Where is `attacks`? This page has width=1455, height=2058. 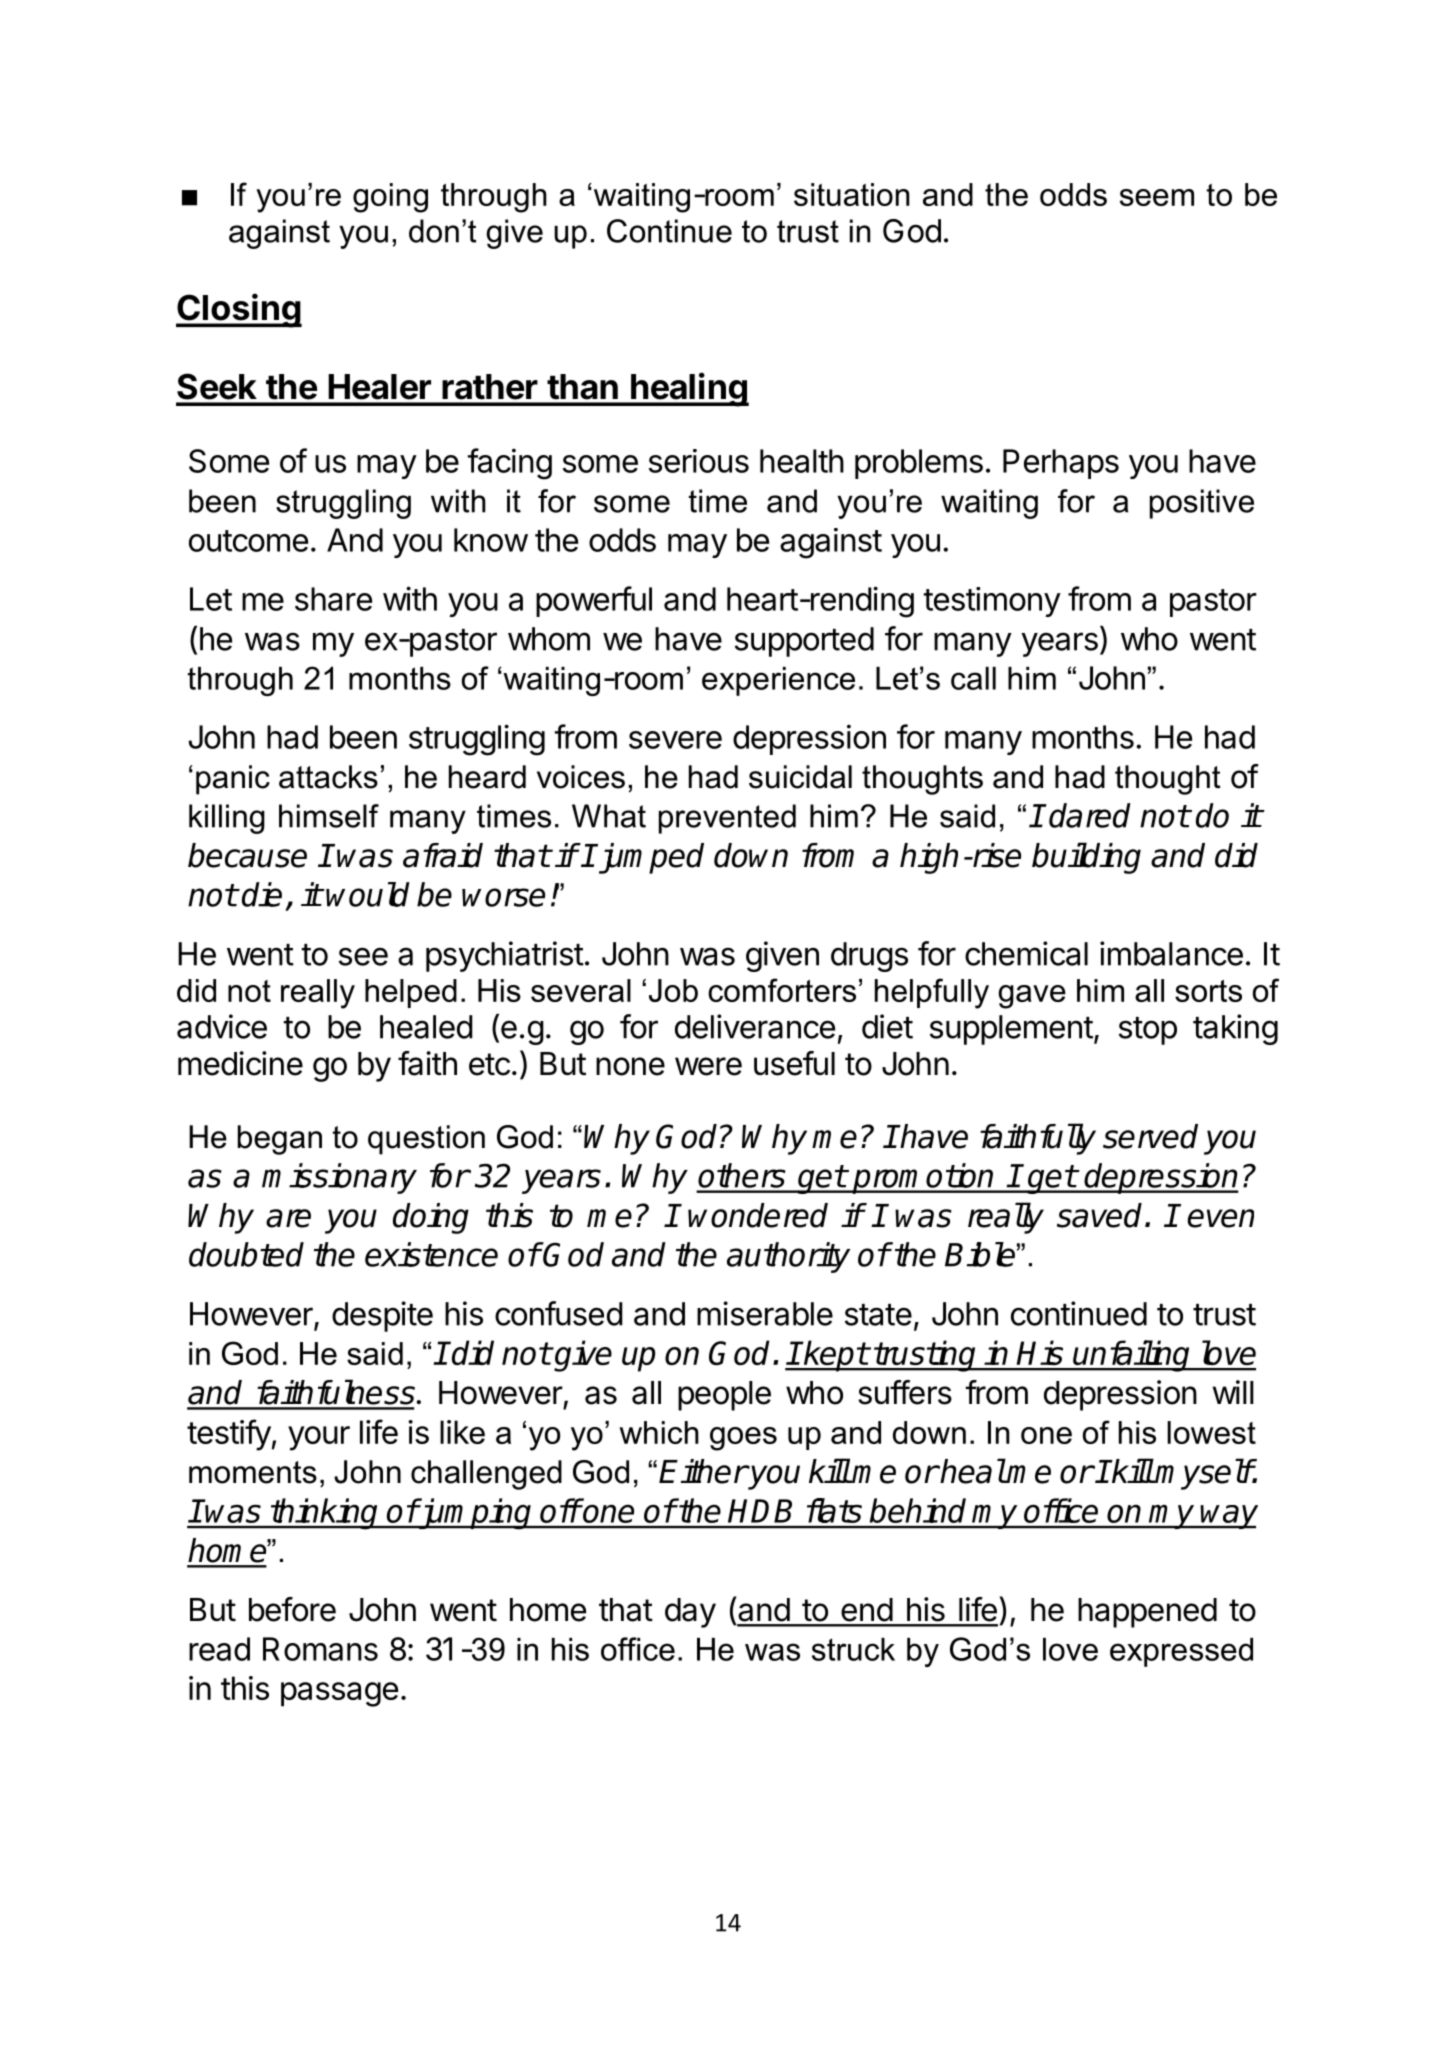 attacks is located at coordinates (328, 777).
